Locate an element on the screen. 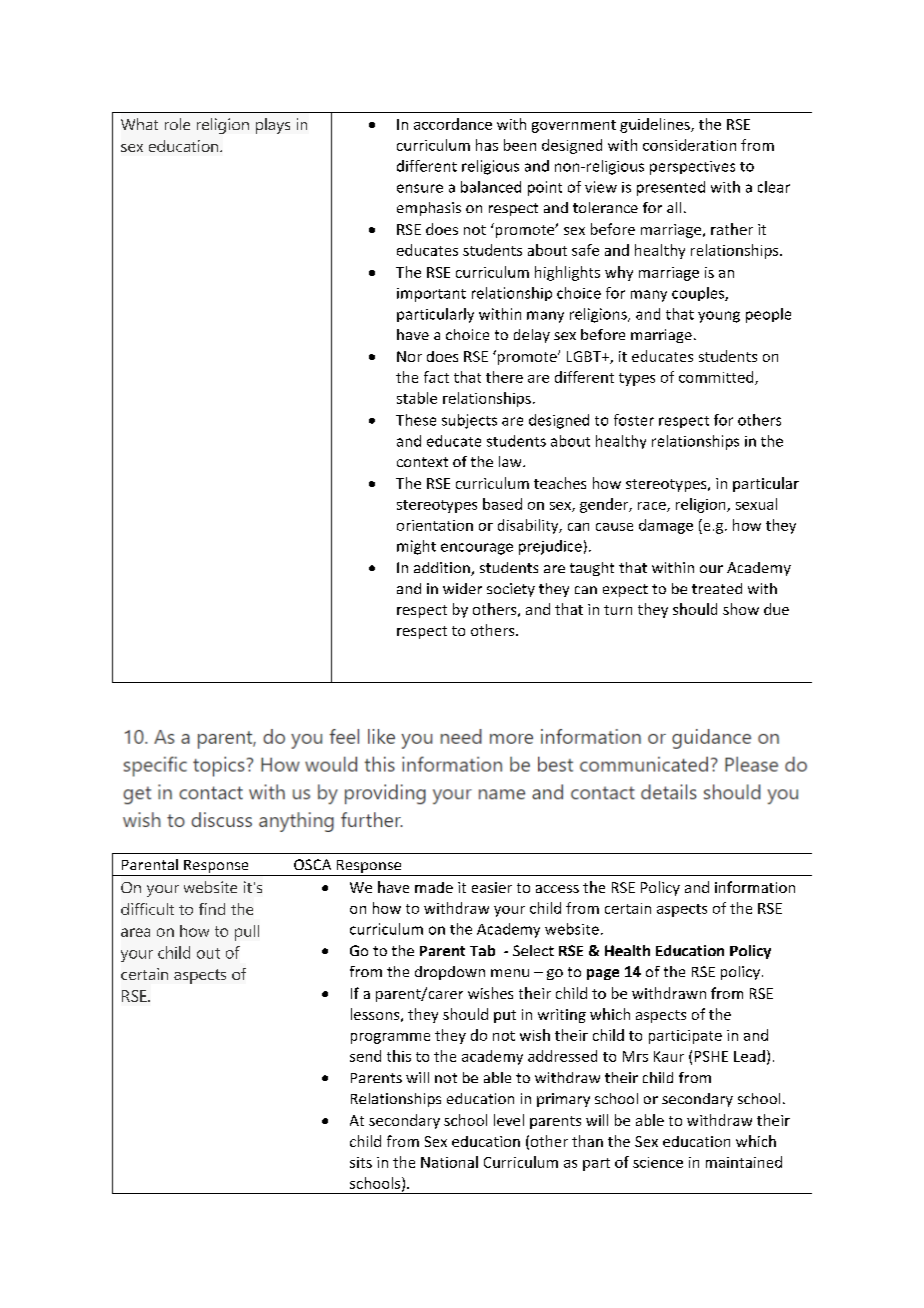  sits is located at coordinates (361, 1162).
